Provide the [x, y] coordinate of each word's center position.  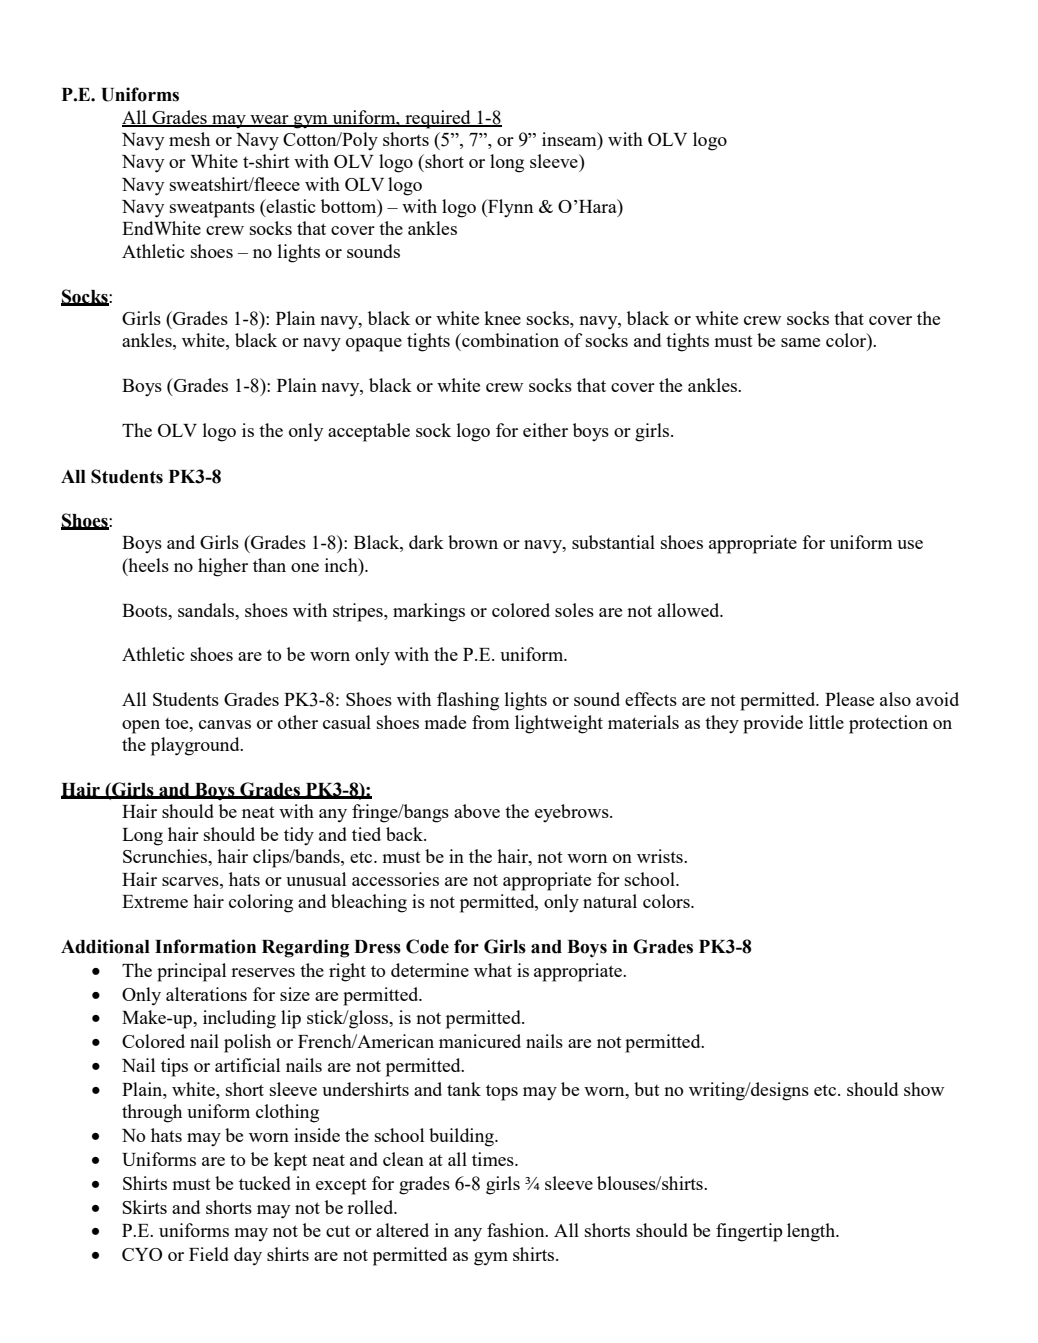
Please [849, 699]
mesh [189, 139]
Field [209, 1254]
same [800, 342]
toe [178, 723]
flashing [468, 701]
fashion [517, 1230]
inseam [570, 139]
